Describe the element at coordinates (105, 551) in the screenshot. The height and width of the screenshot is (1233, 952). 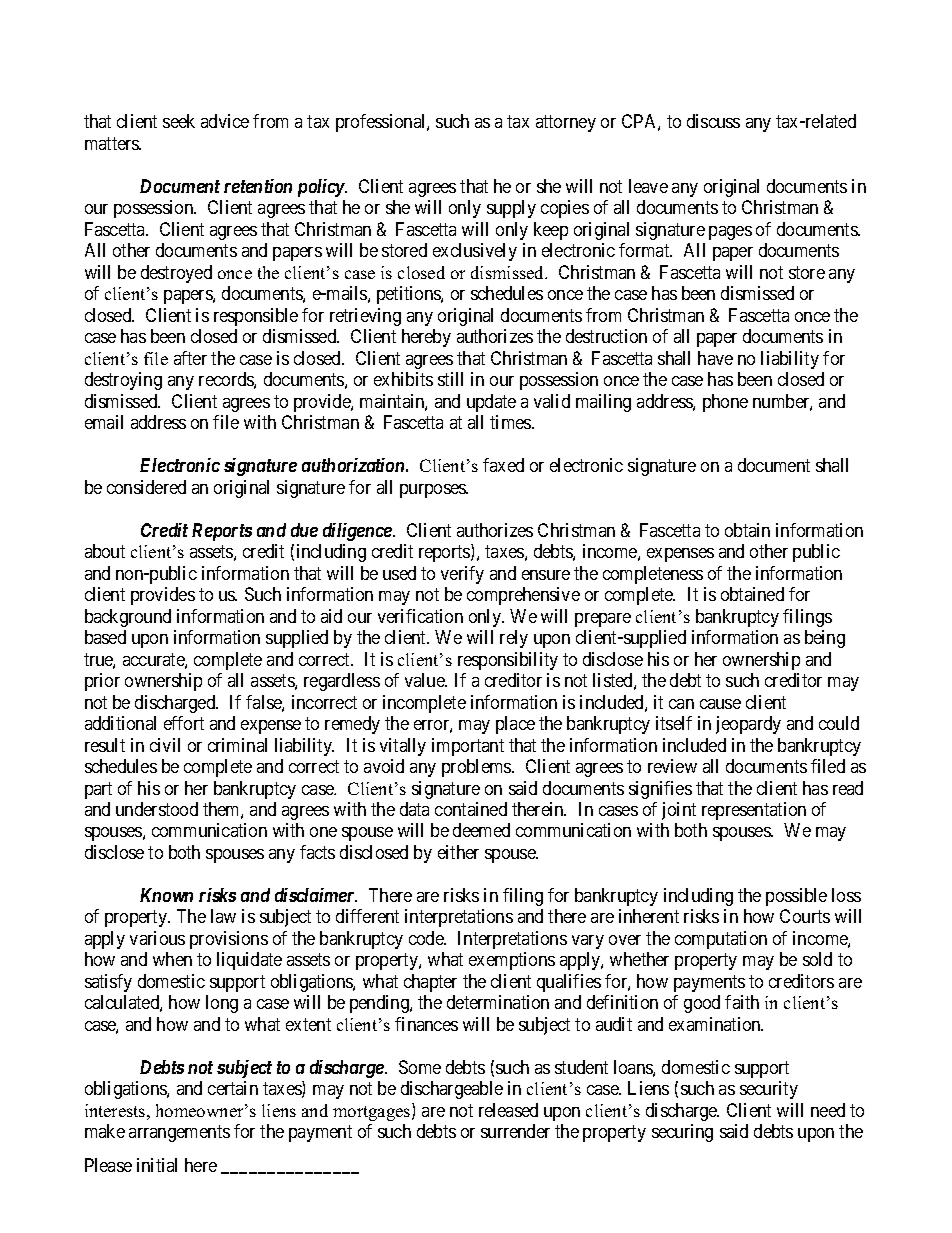
I see `about` at that location.
